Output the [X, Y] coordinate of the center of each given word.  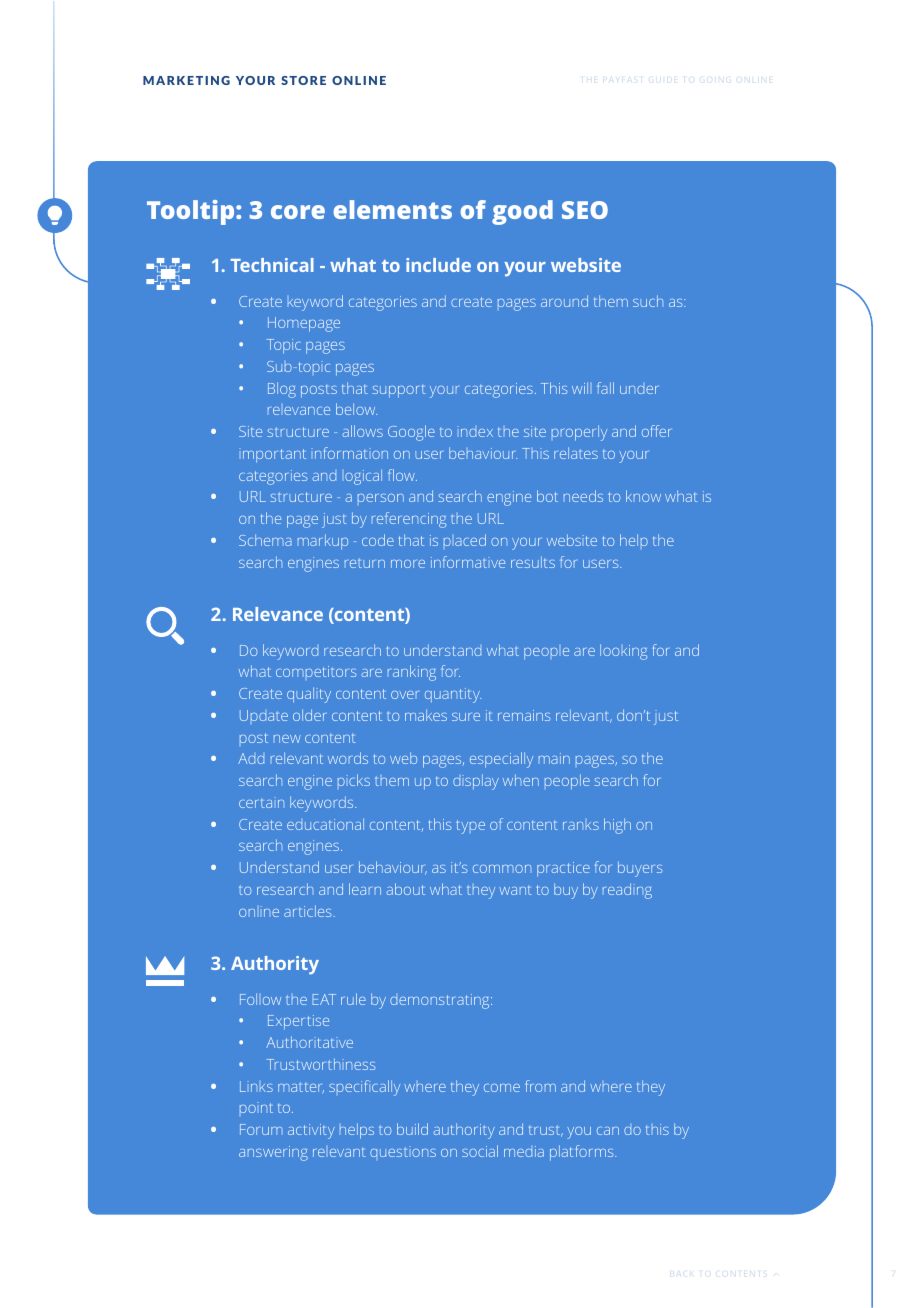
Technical [272, 265]
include [438, 265]
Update [264, 715]
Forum [261, 1129]
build [412, 1129]
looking [623, 652]
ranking [412, 673]
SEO [585, 210]
